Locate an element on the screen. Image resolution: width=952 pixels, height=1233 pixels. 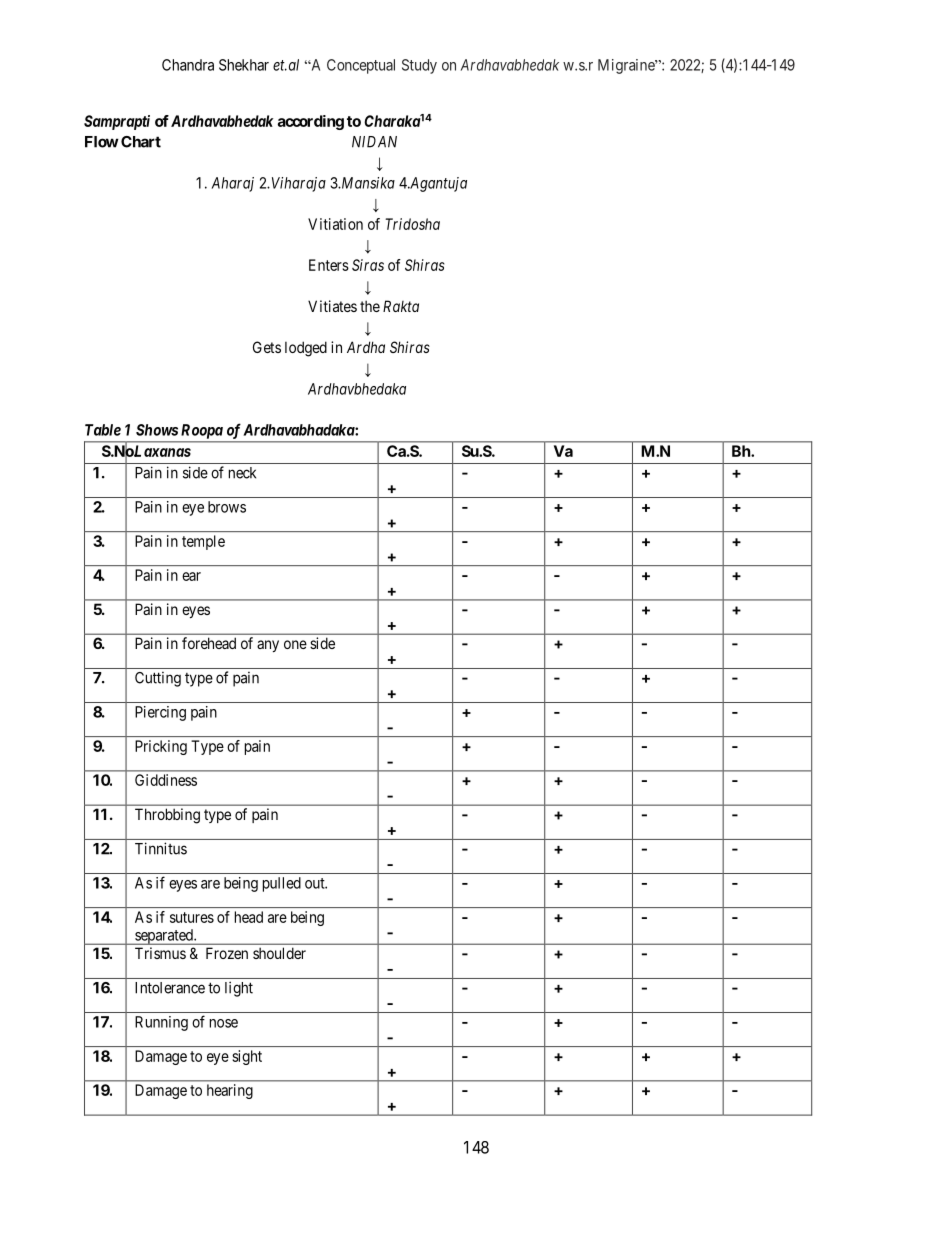
Running is located at coordinates (161, 1023).
